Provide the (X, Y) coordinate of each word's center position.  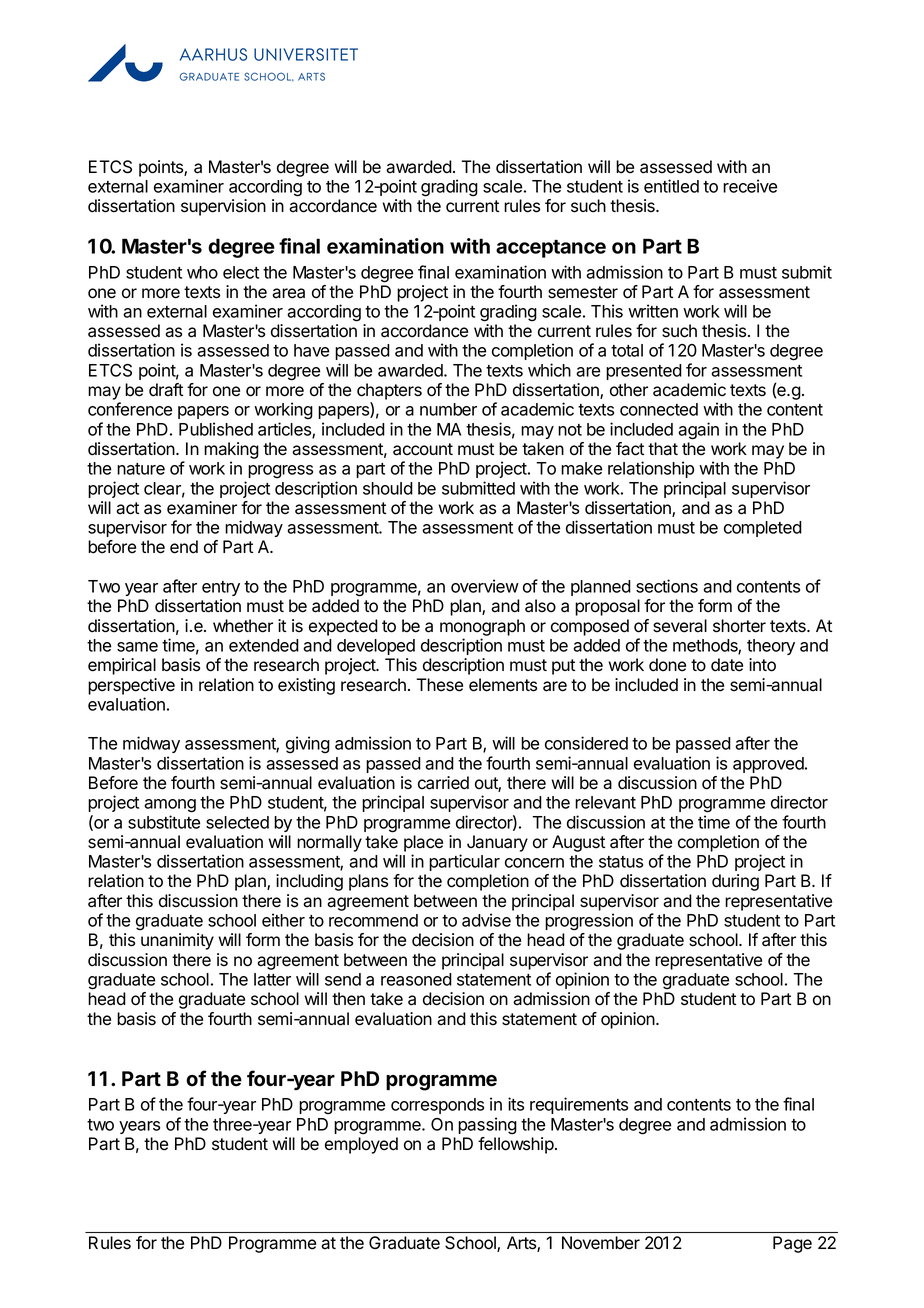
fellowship (516, 1145)
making (231, 450)
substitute (164, 822)
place (423, 843)
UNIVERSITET (306, 54)
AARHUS (213, 54)
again (698, 431)
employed (361, 1145)
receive (750, 186)
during (735, 882)
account (423, 449)
